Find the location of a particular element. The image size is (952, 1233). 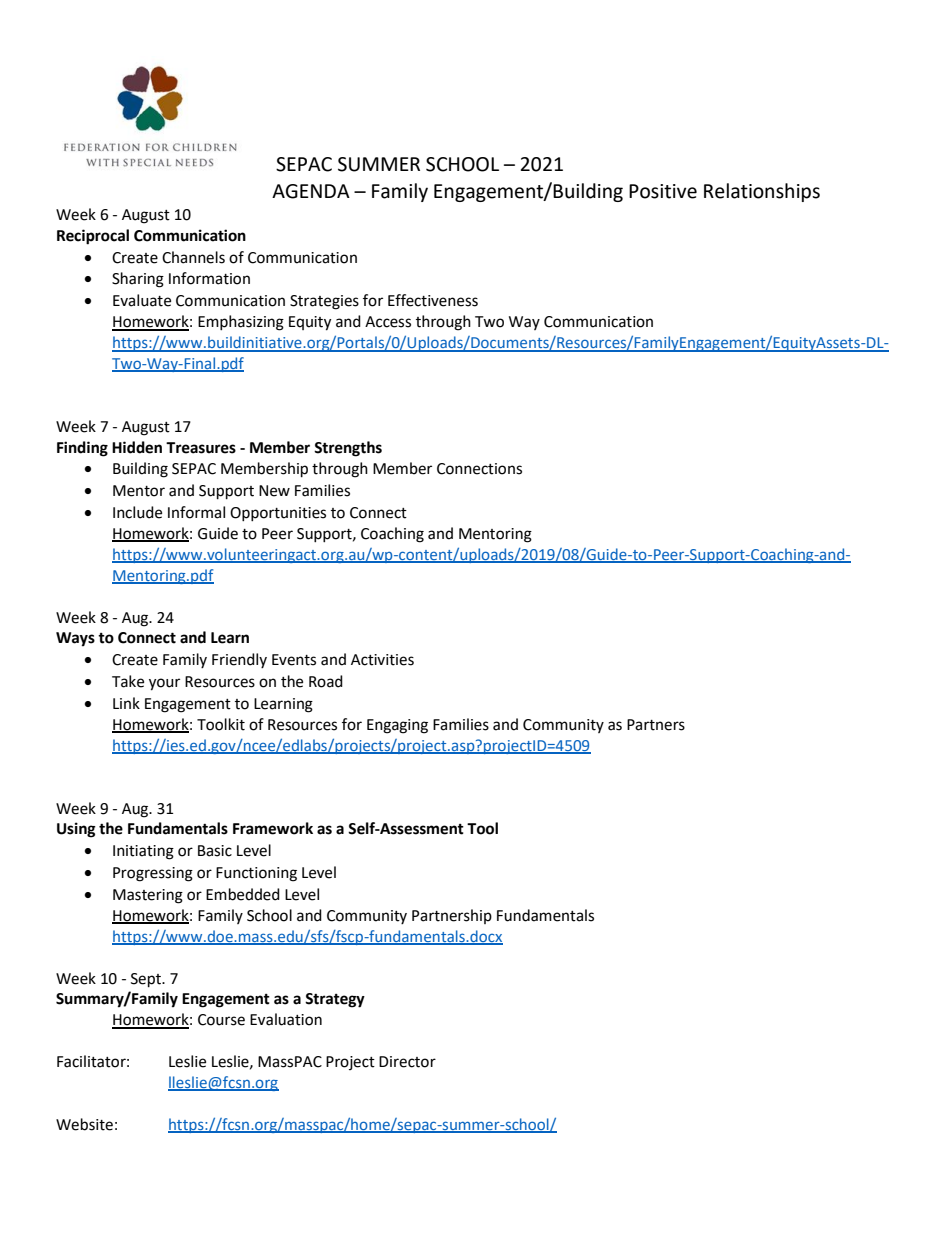

Activities is located at coordinates (382, 660).
